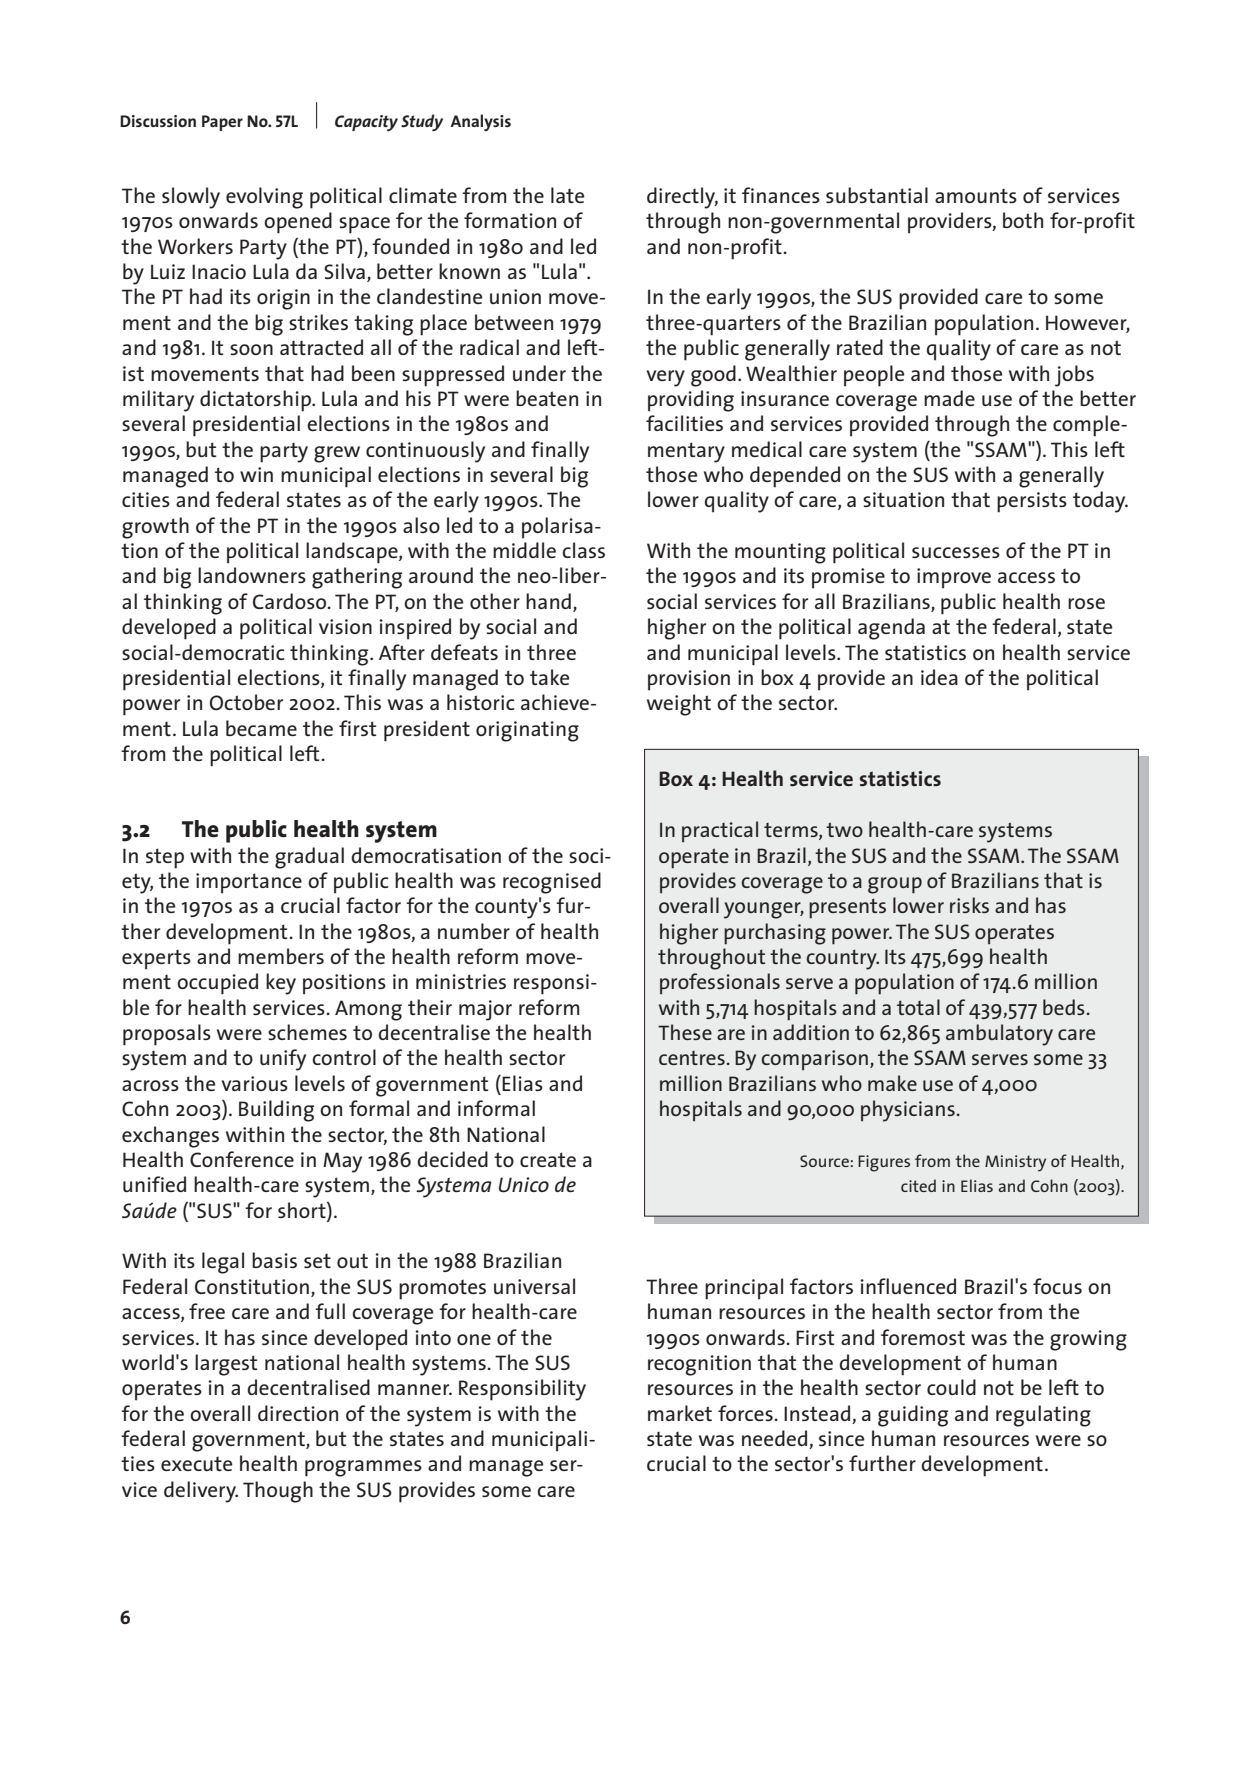 This screenshot has width=1258, height=1780. Describe the element at coordinates (307, 1032) in the screenshot. I see `schemes` at that location.
